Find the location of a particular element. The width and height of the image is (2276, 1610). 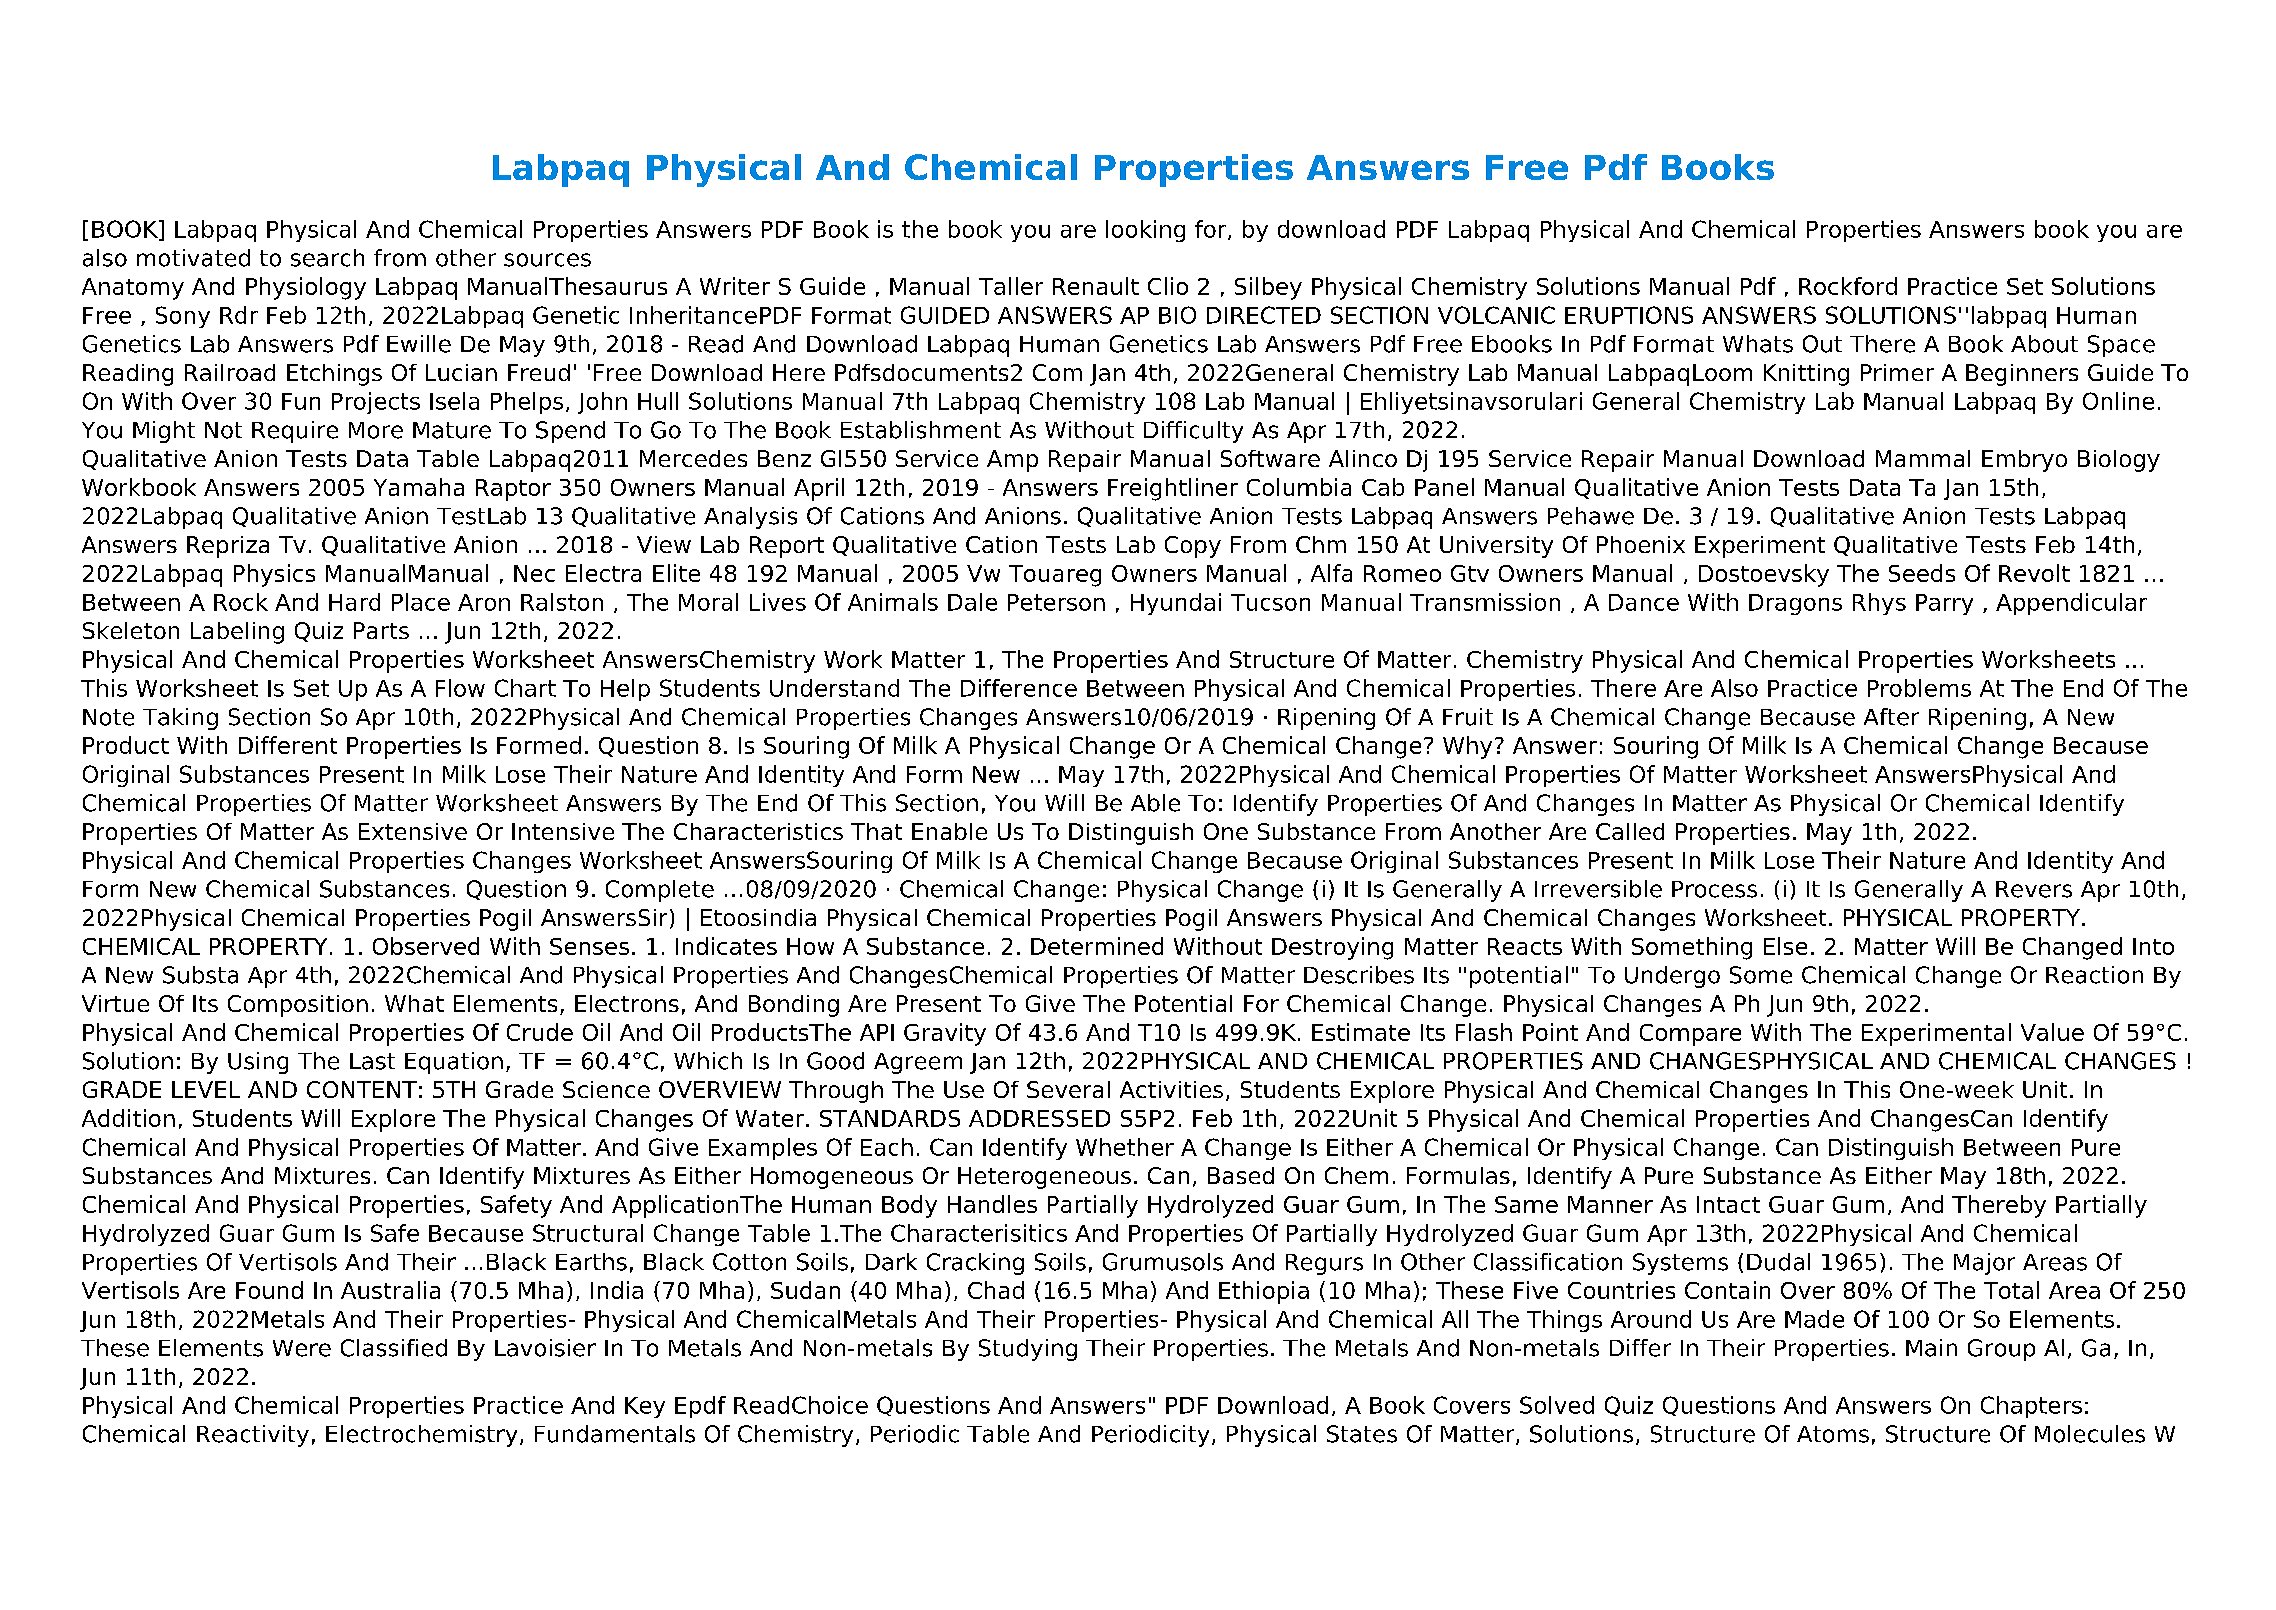

Process is located at coordinates (1714, 889).
